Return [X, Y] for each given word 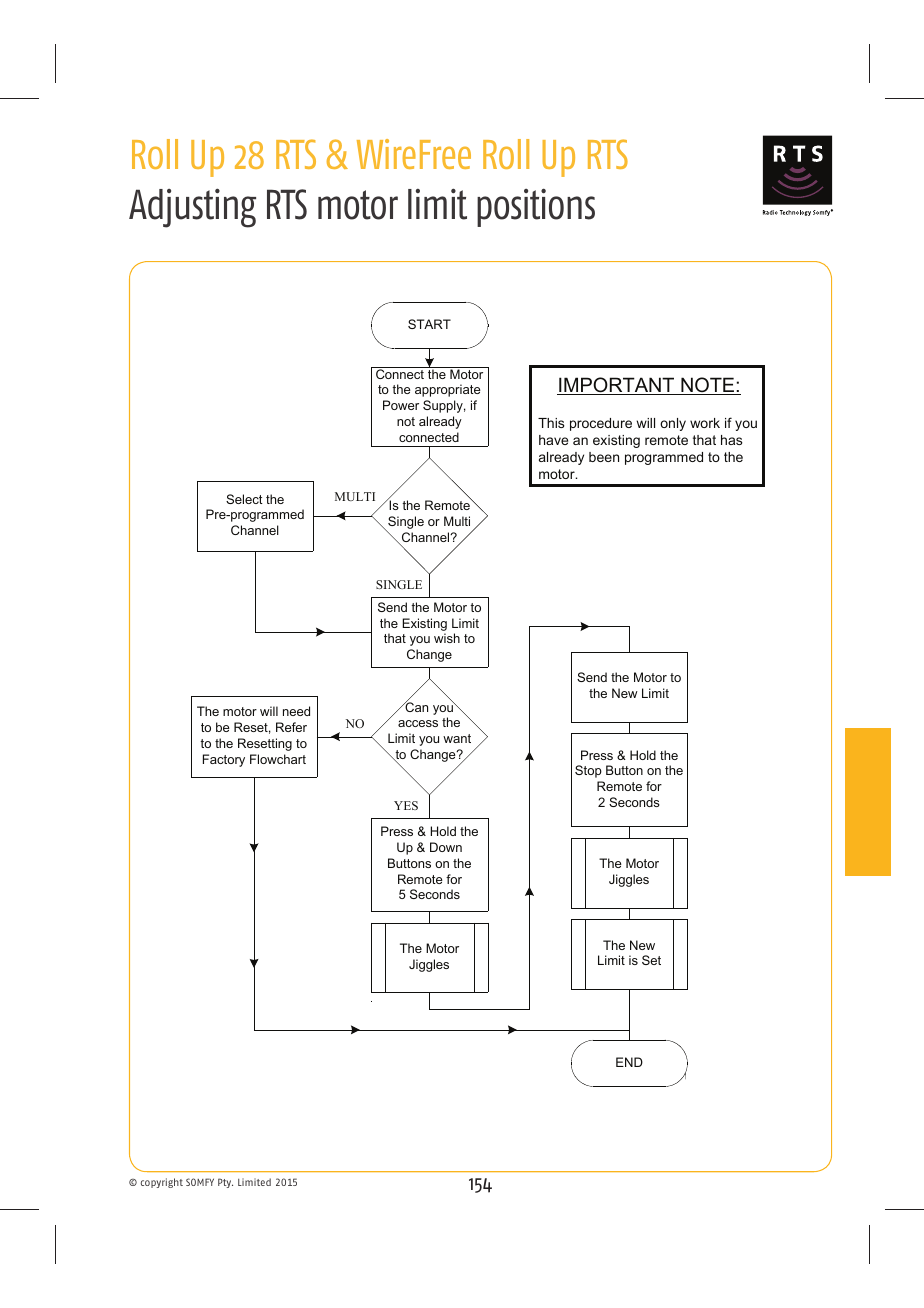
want [457, 738]
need [296, 711]
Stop [588, 771]
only [673, 424]
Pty [225, 1183]
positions [536, 207]
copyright [162, 1183]
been [604, 457]
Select [244, 499]
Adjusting [192, 208]
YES [406, 805]
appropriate [448, 390]
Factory [224, 760]
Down [446, 847]
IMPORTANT [617, 386]
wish [447, 638]
